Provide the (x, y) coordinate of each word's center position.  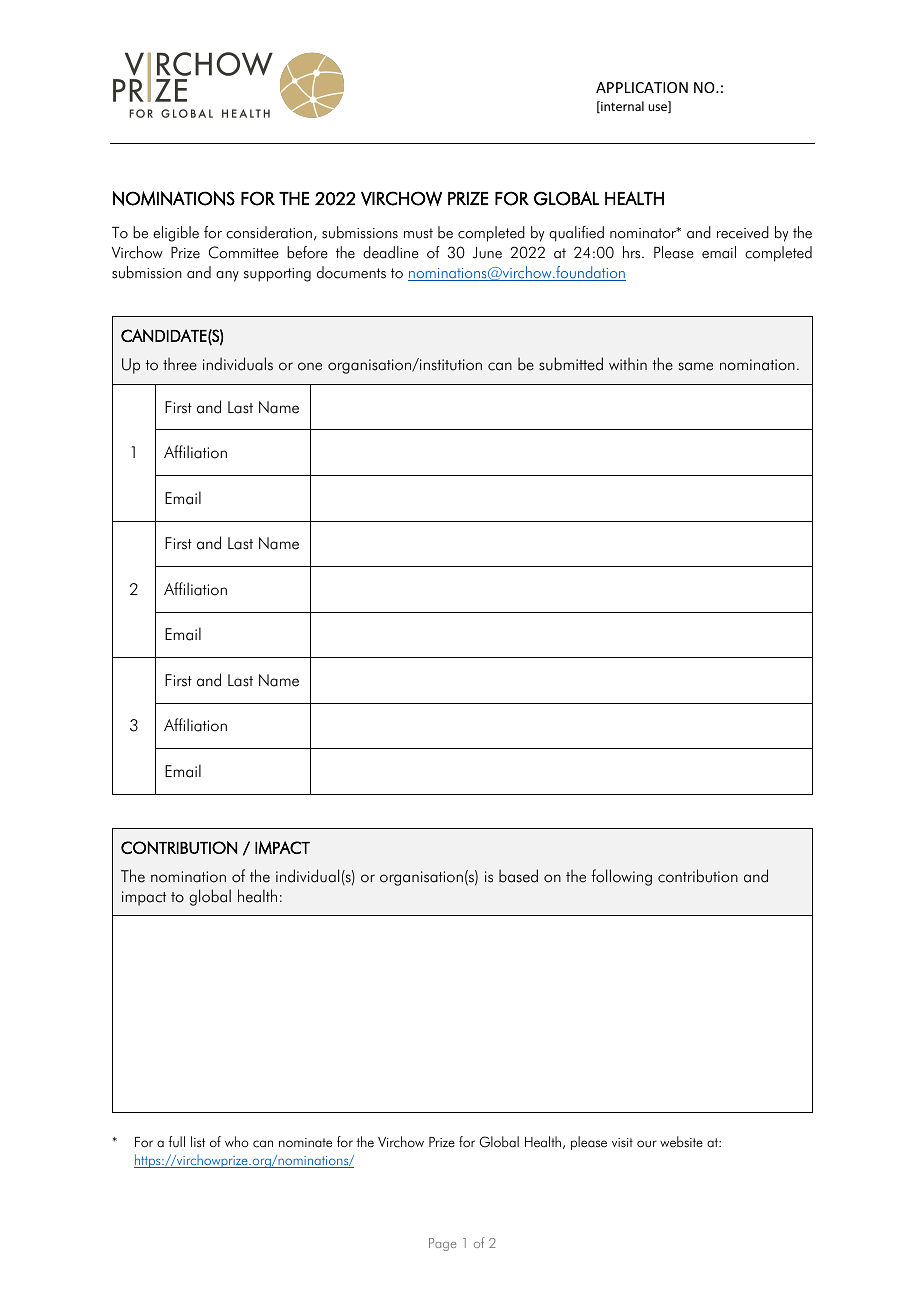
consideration (269, 232)
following (621, 877)
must (418, 233)
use (658, 108)
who (237, 1141)
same (696, 366)
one (310, 366)
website (681, 1142)
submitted (571, 364)
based (518, 876)
